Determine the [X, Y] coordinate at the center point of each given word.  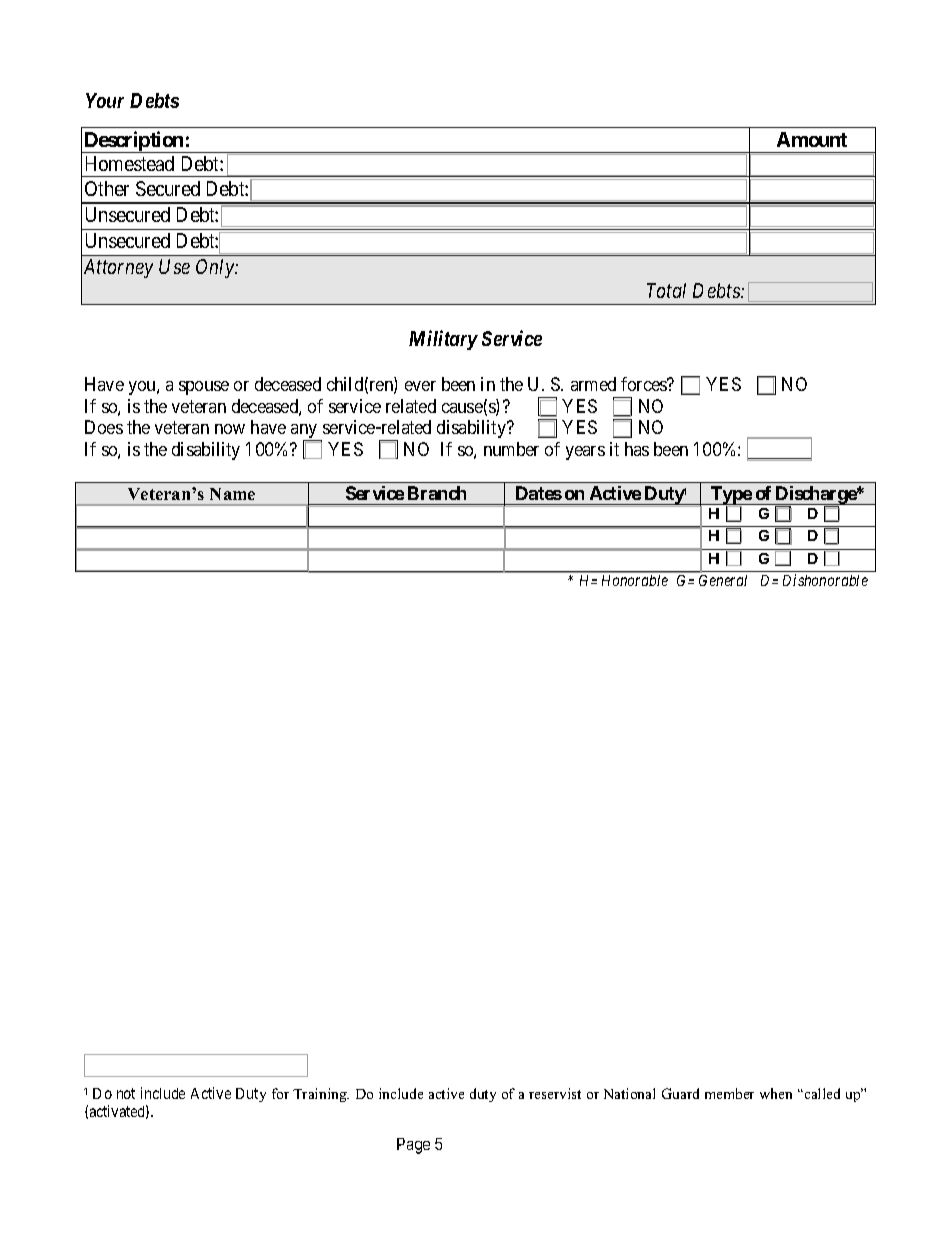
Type [730, 495]
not [126, 1093]
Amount [812, 139]
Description [134, 142]
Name [232, 494]
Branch [437, 493]
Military [443, 340]
